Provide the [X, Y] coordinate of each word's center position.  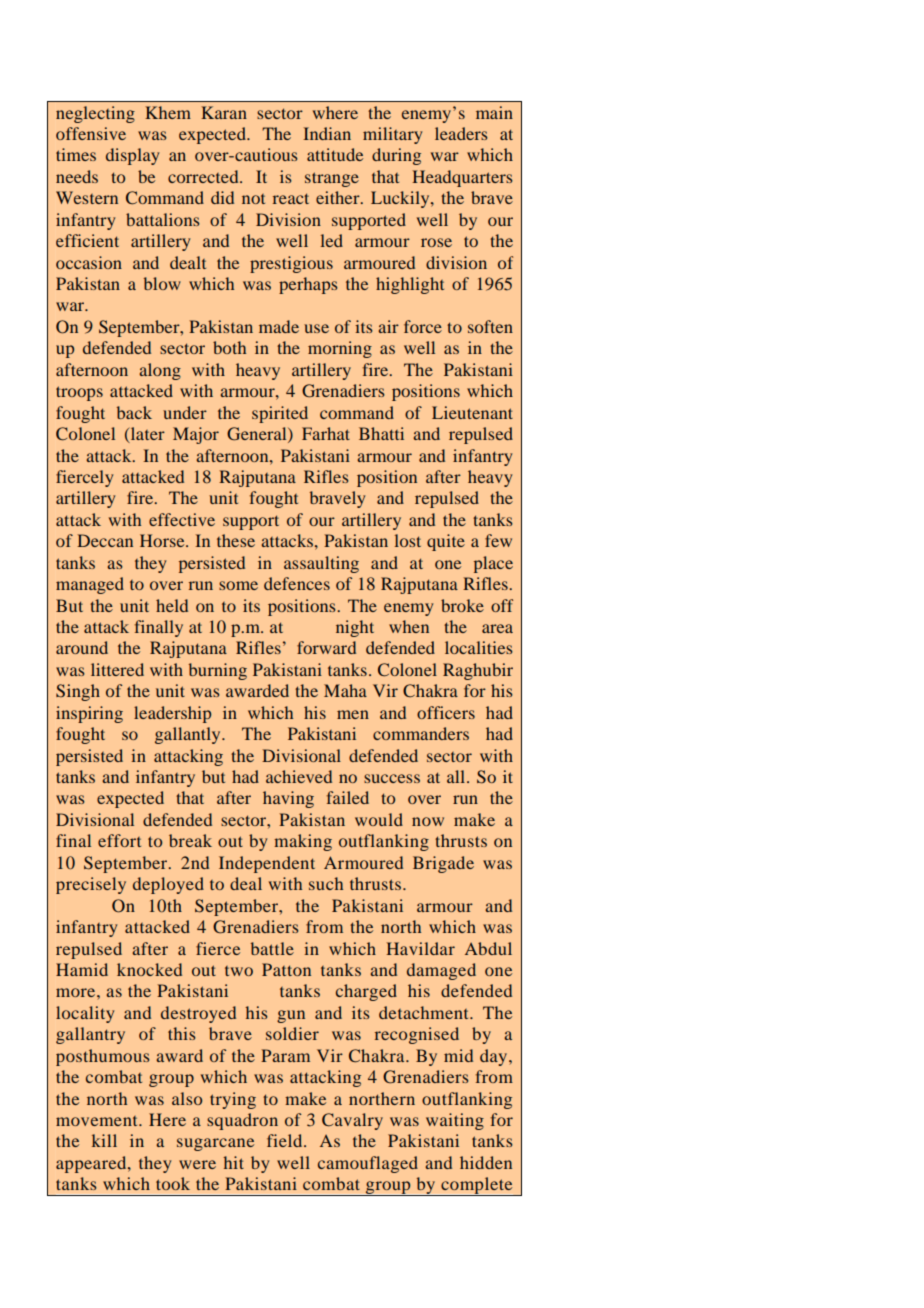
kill [104, 1140]
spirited [280, 414]
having [288, 799]
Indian [327, 133]
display [132, 156]
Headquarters [462, 178]
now [428, 821]
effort [119, 840]
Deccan [105, 540]
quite [446, 542]
